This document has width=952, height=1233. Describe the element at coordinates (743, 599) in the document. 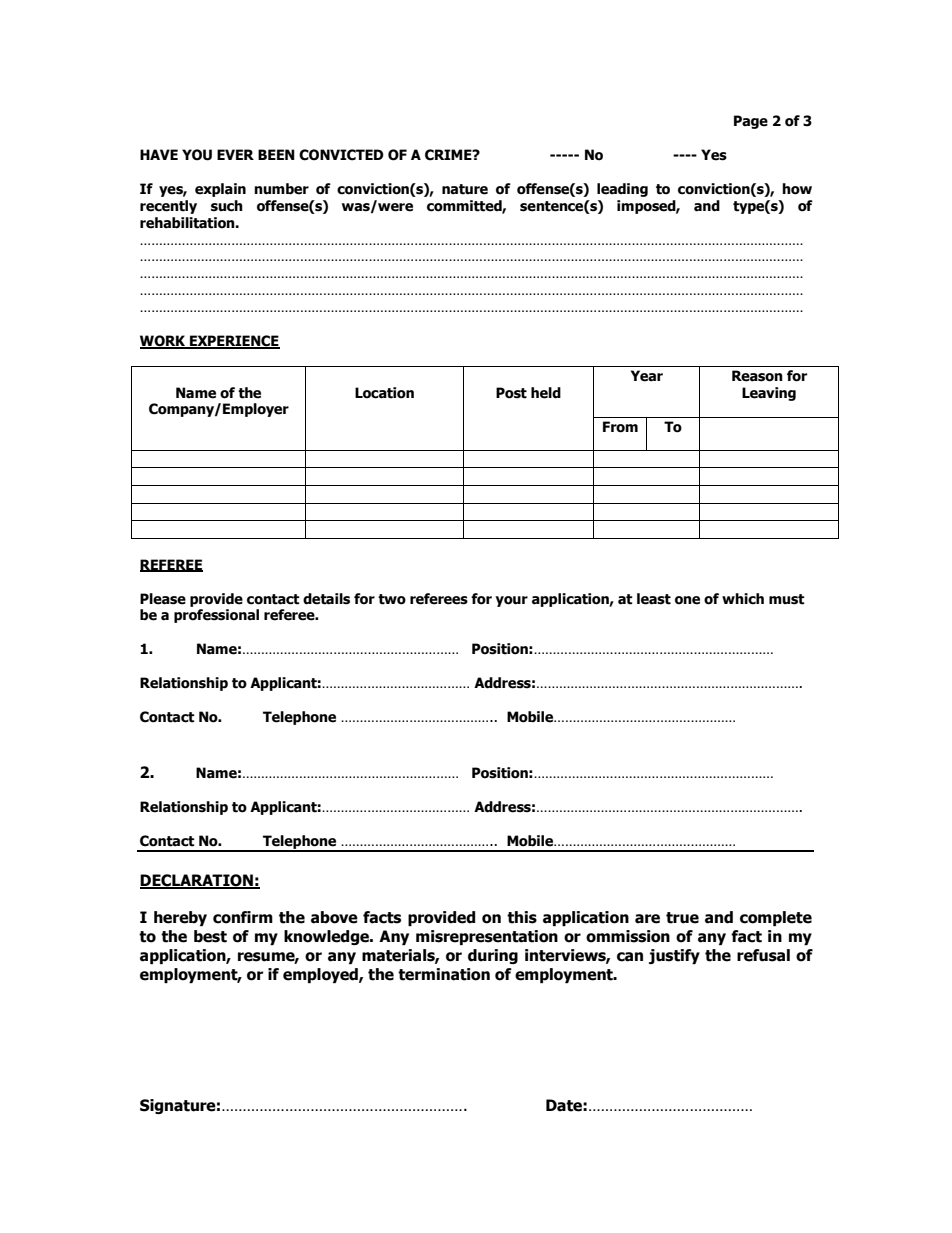

I see `which` at that location.
